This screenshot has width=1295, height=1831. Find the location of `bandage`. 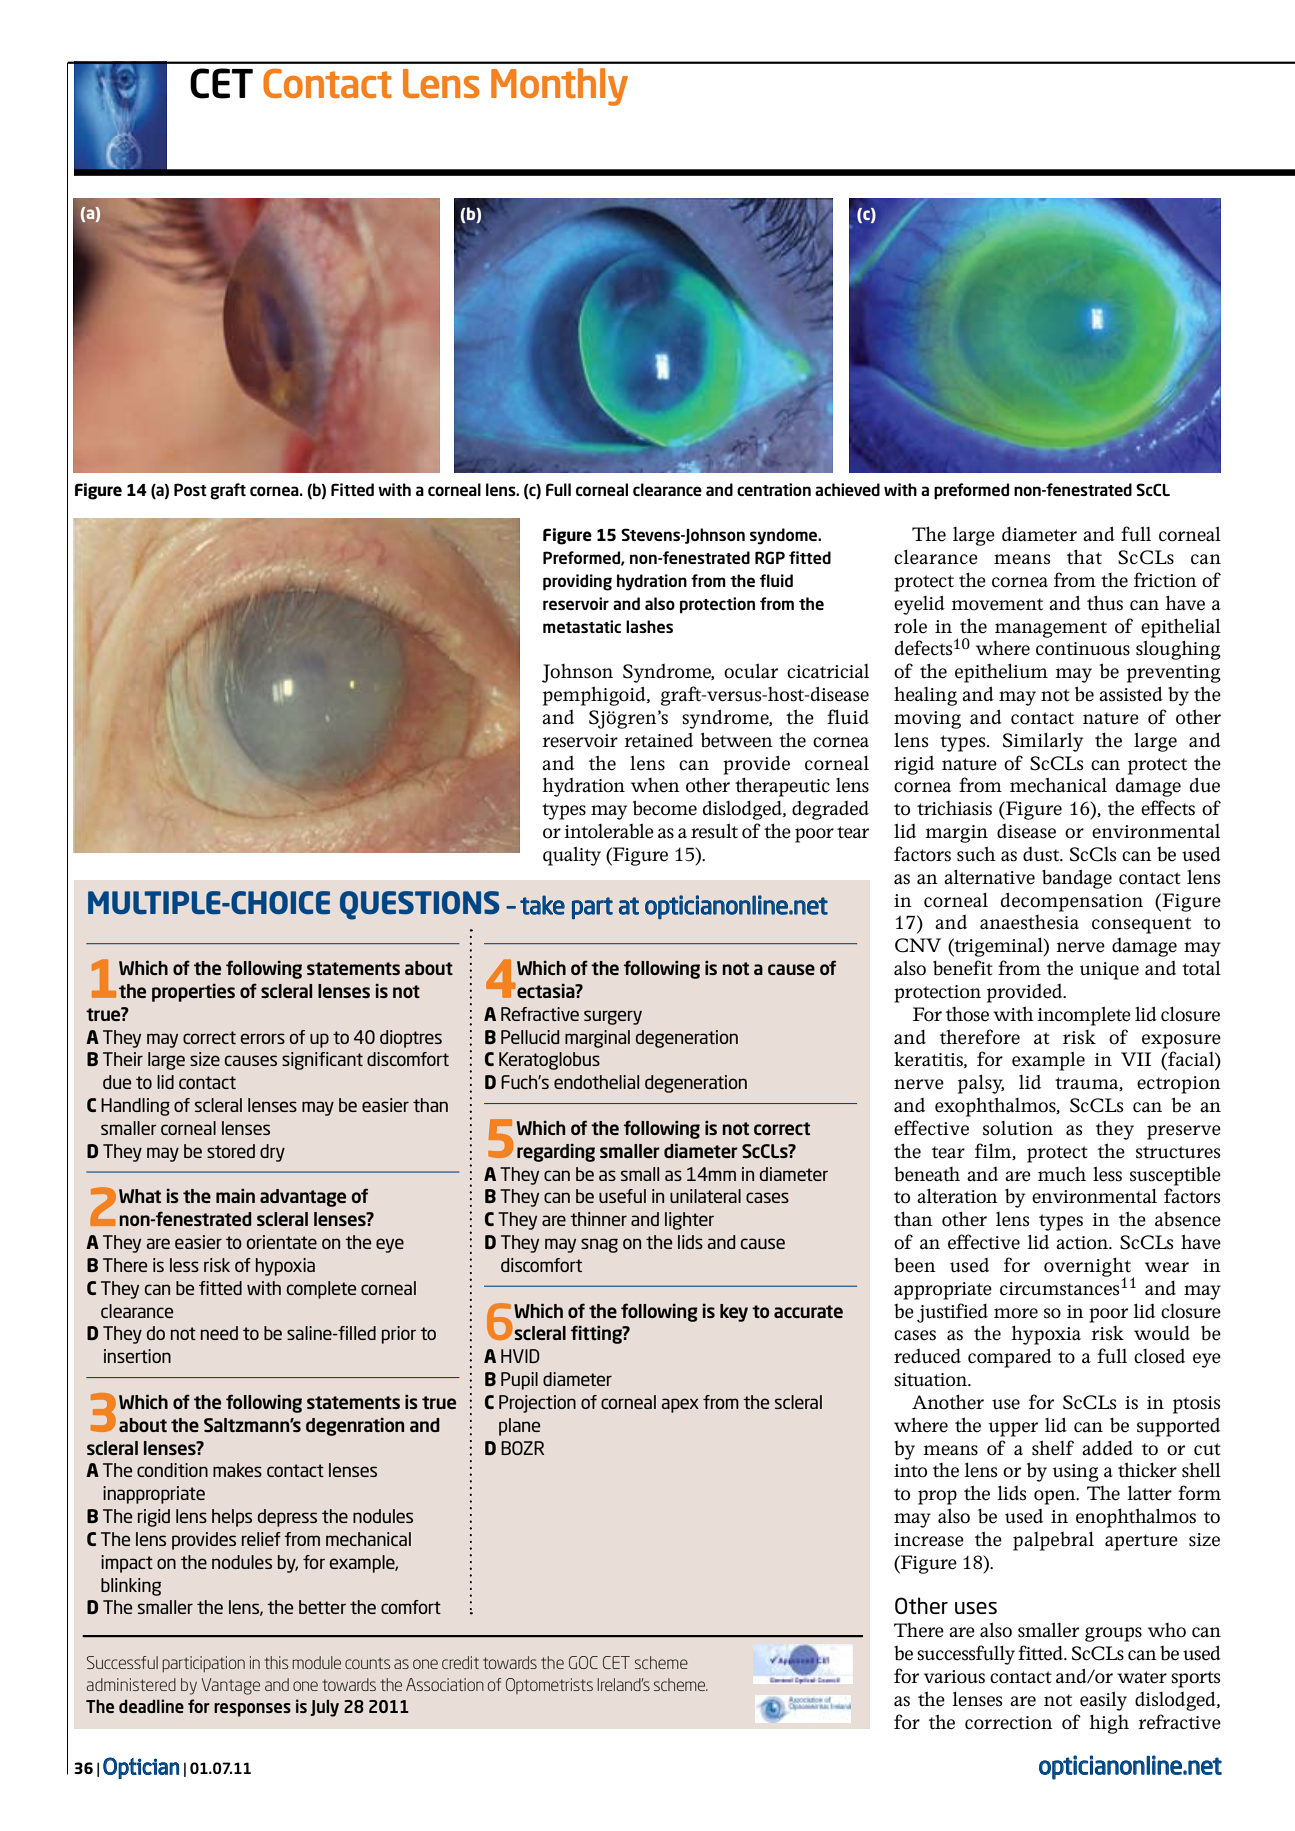

bandage is located at coordinates (1077, 879).
